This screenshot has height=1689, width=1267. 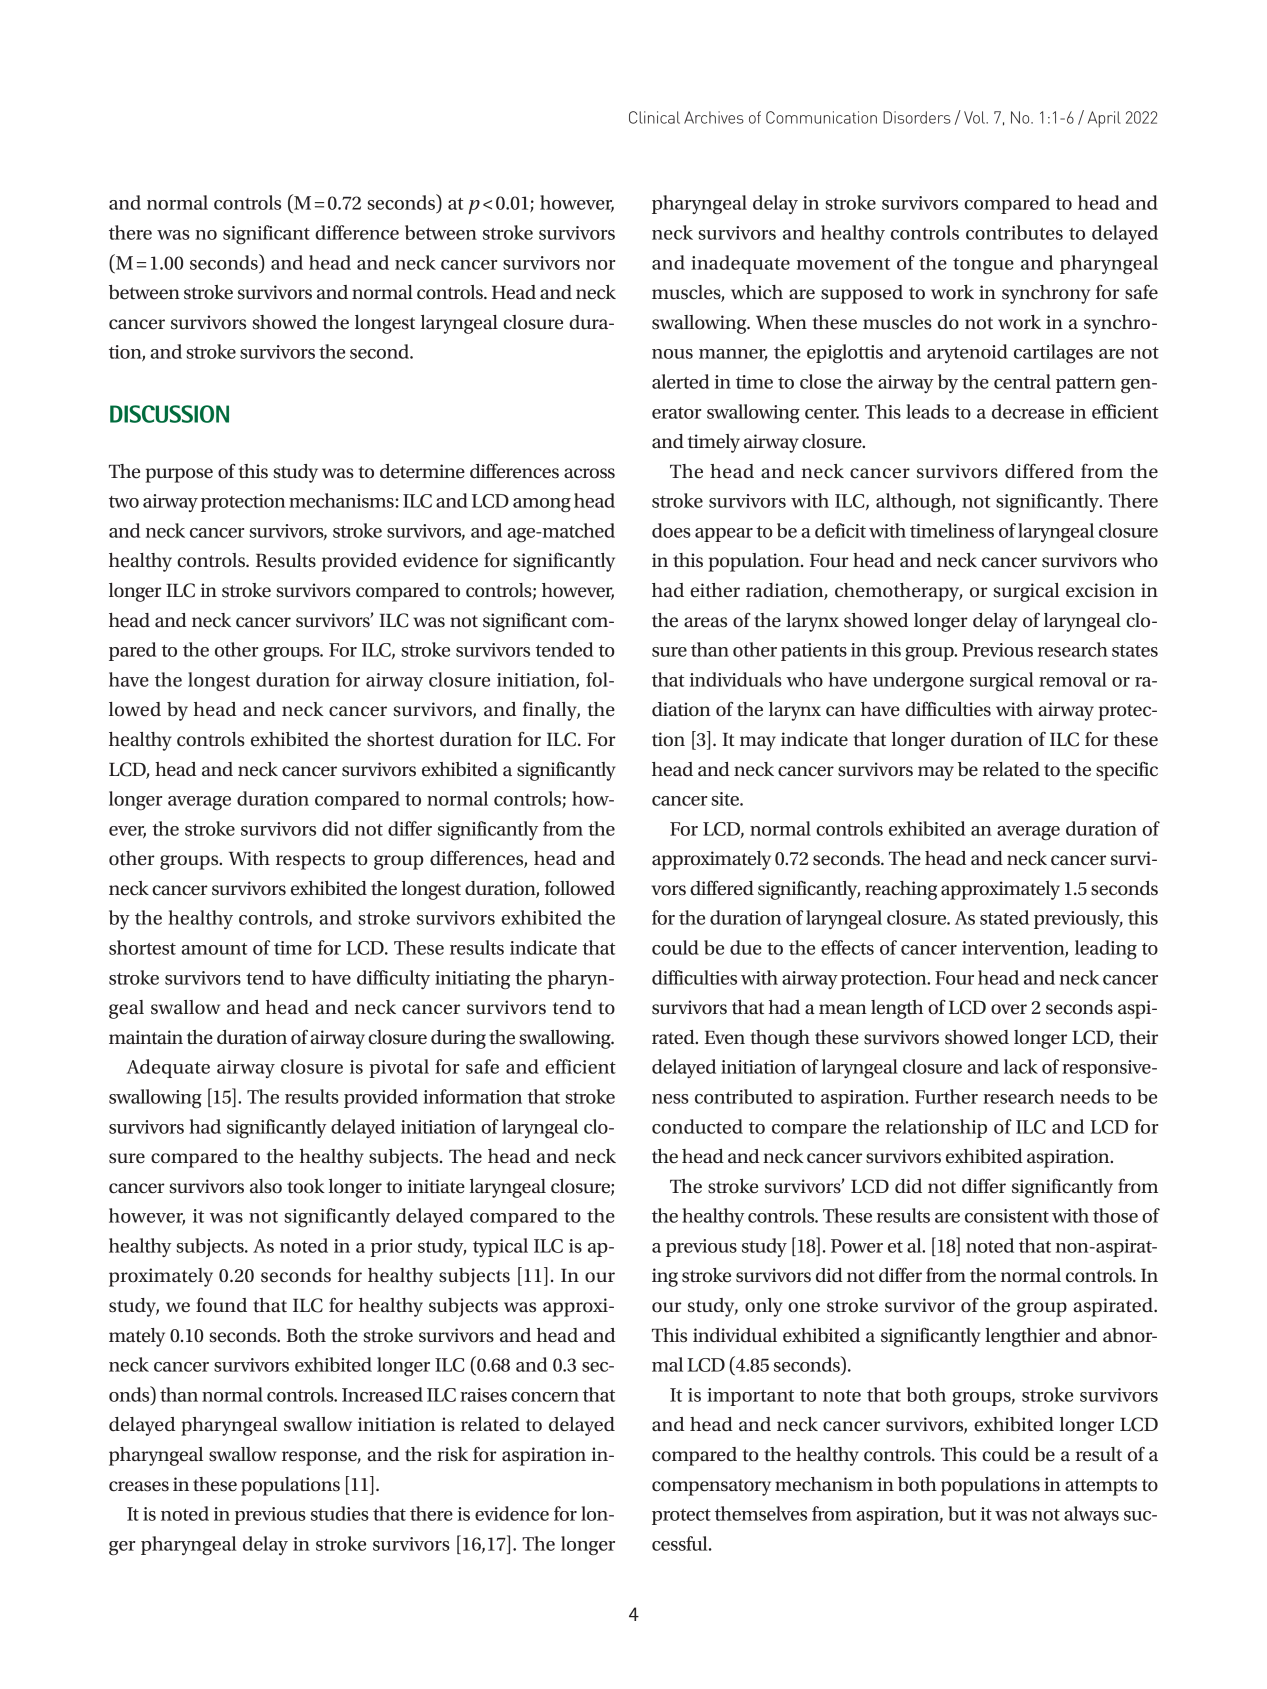 What do you see at coordinates (697, 1126) in the screenshot?
I see `conducted` at bounding box center [697, 1126].
